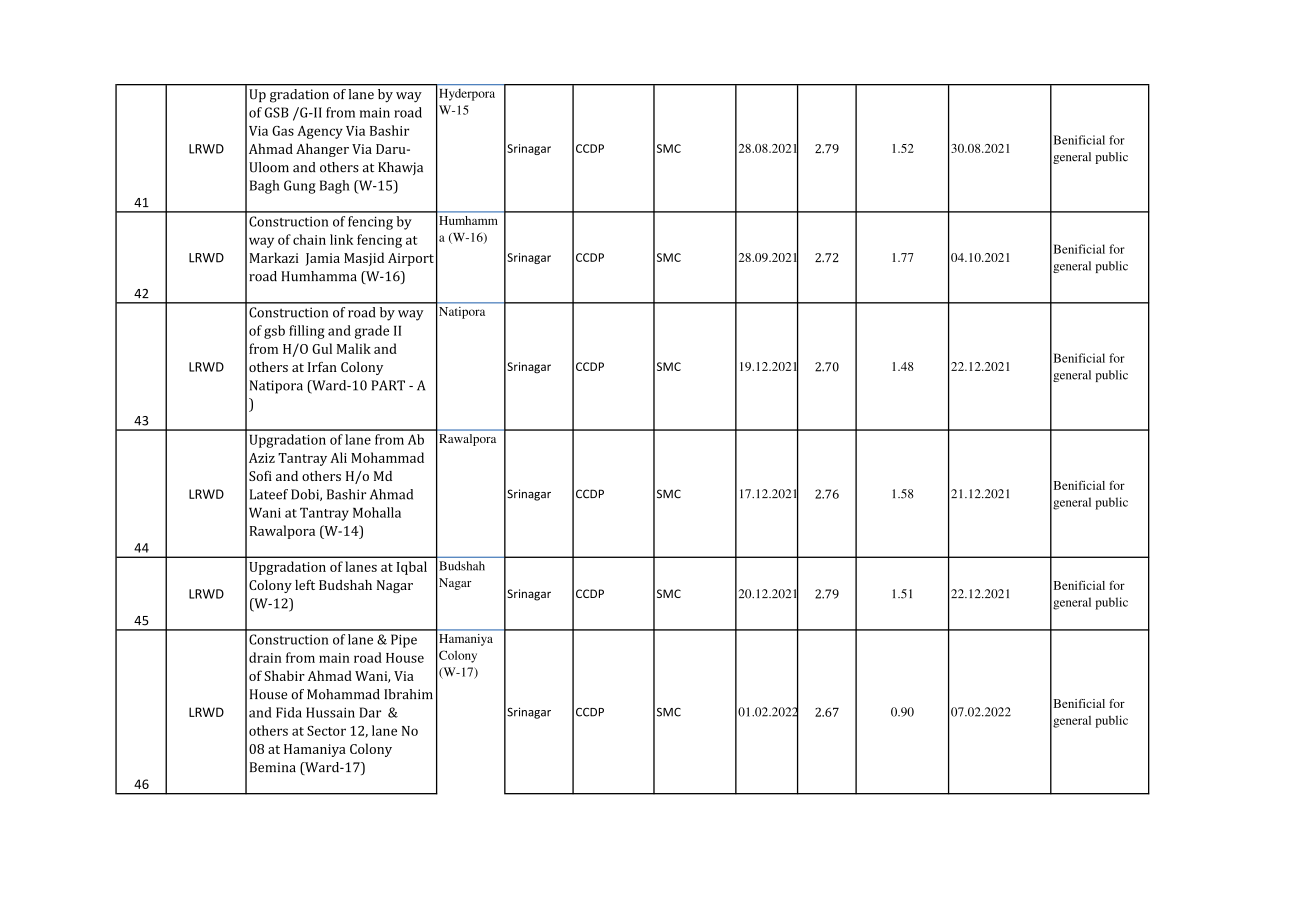 This screenshot has height=924, width=1308. What do you see at coordinates (330, 712) in the screenshot?
I see `Hussain` at bounding box center [330, 712].
